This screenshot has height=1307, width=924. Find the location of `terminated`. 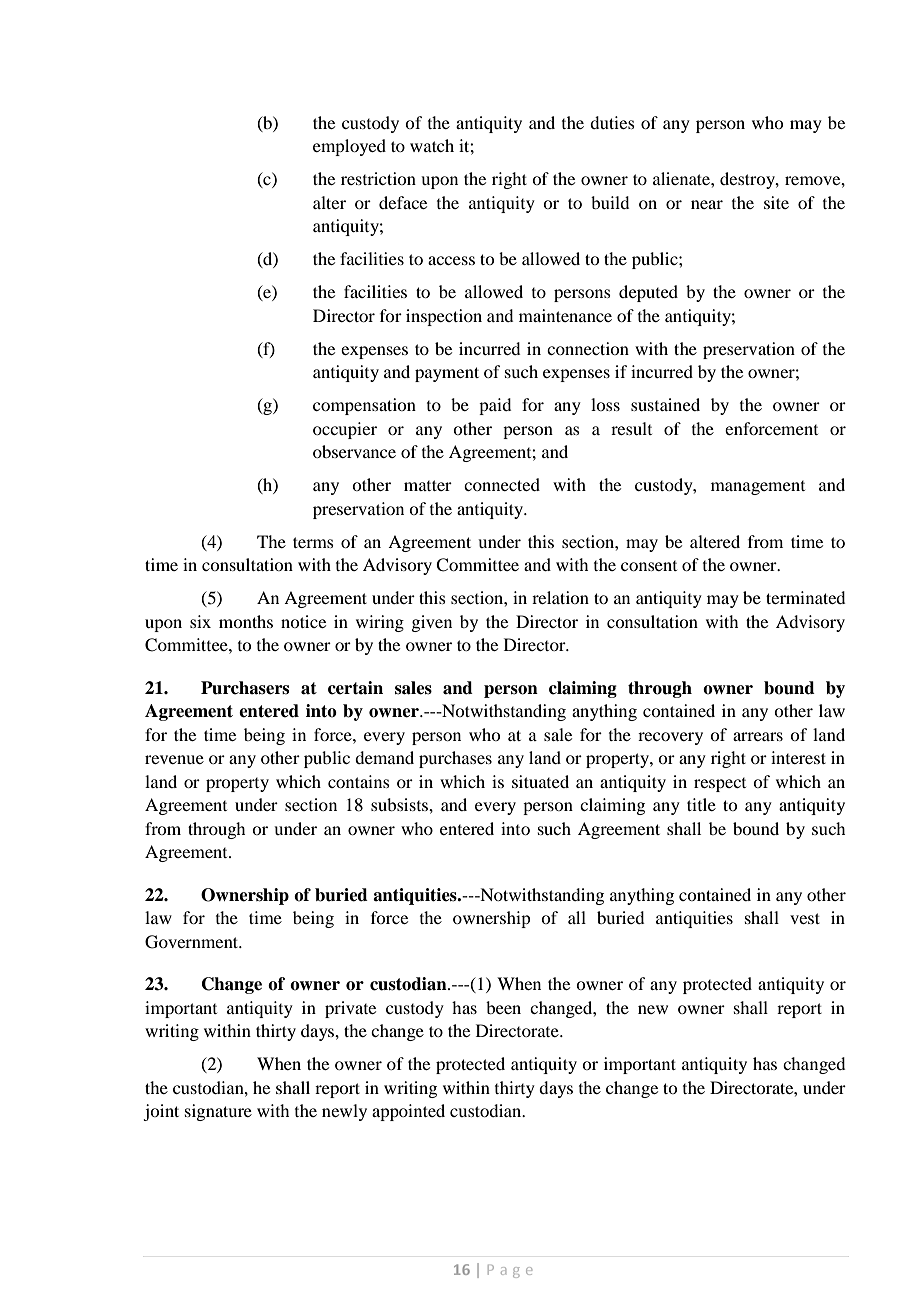

terminated is located at coordinates (805, 597).
